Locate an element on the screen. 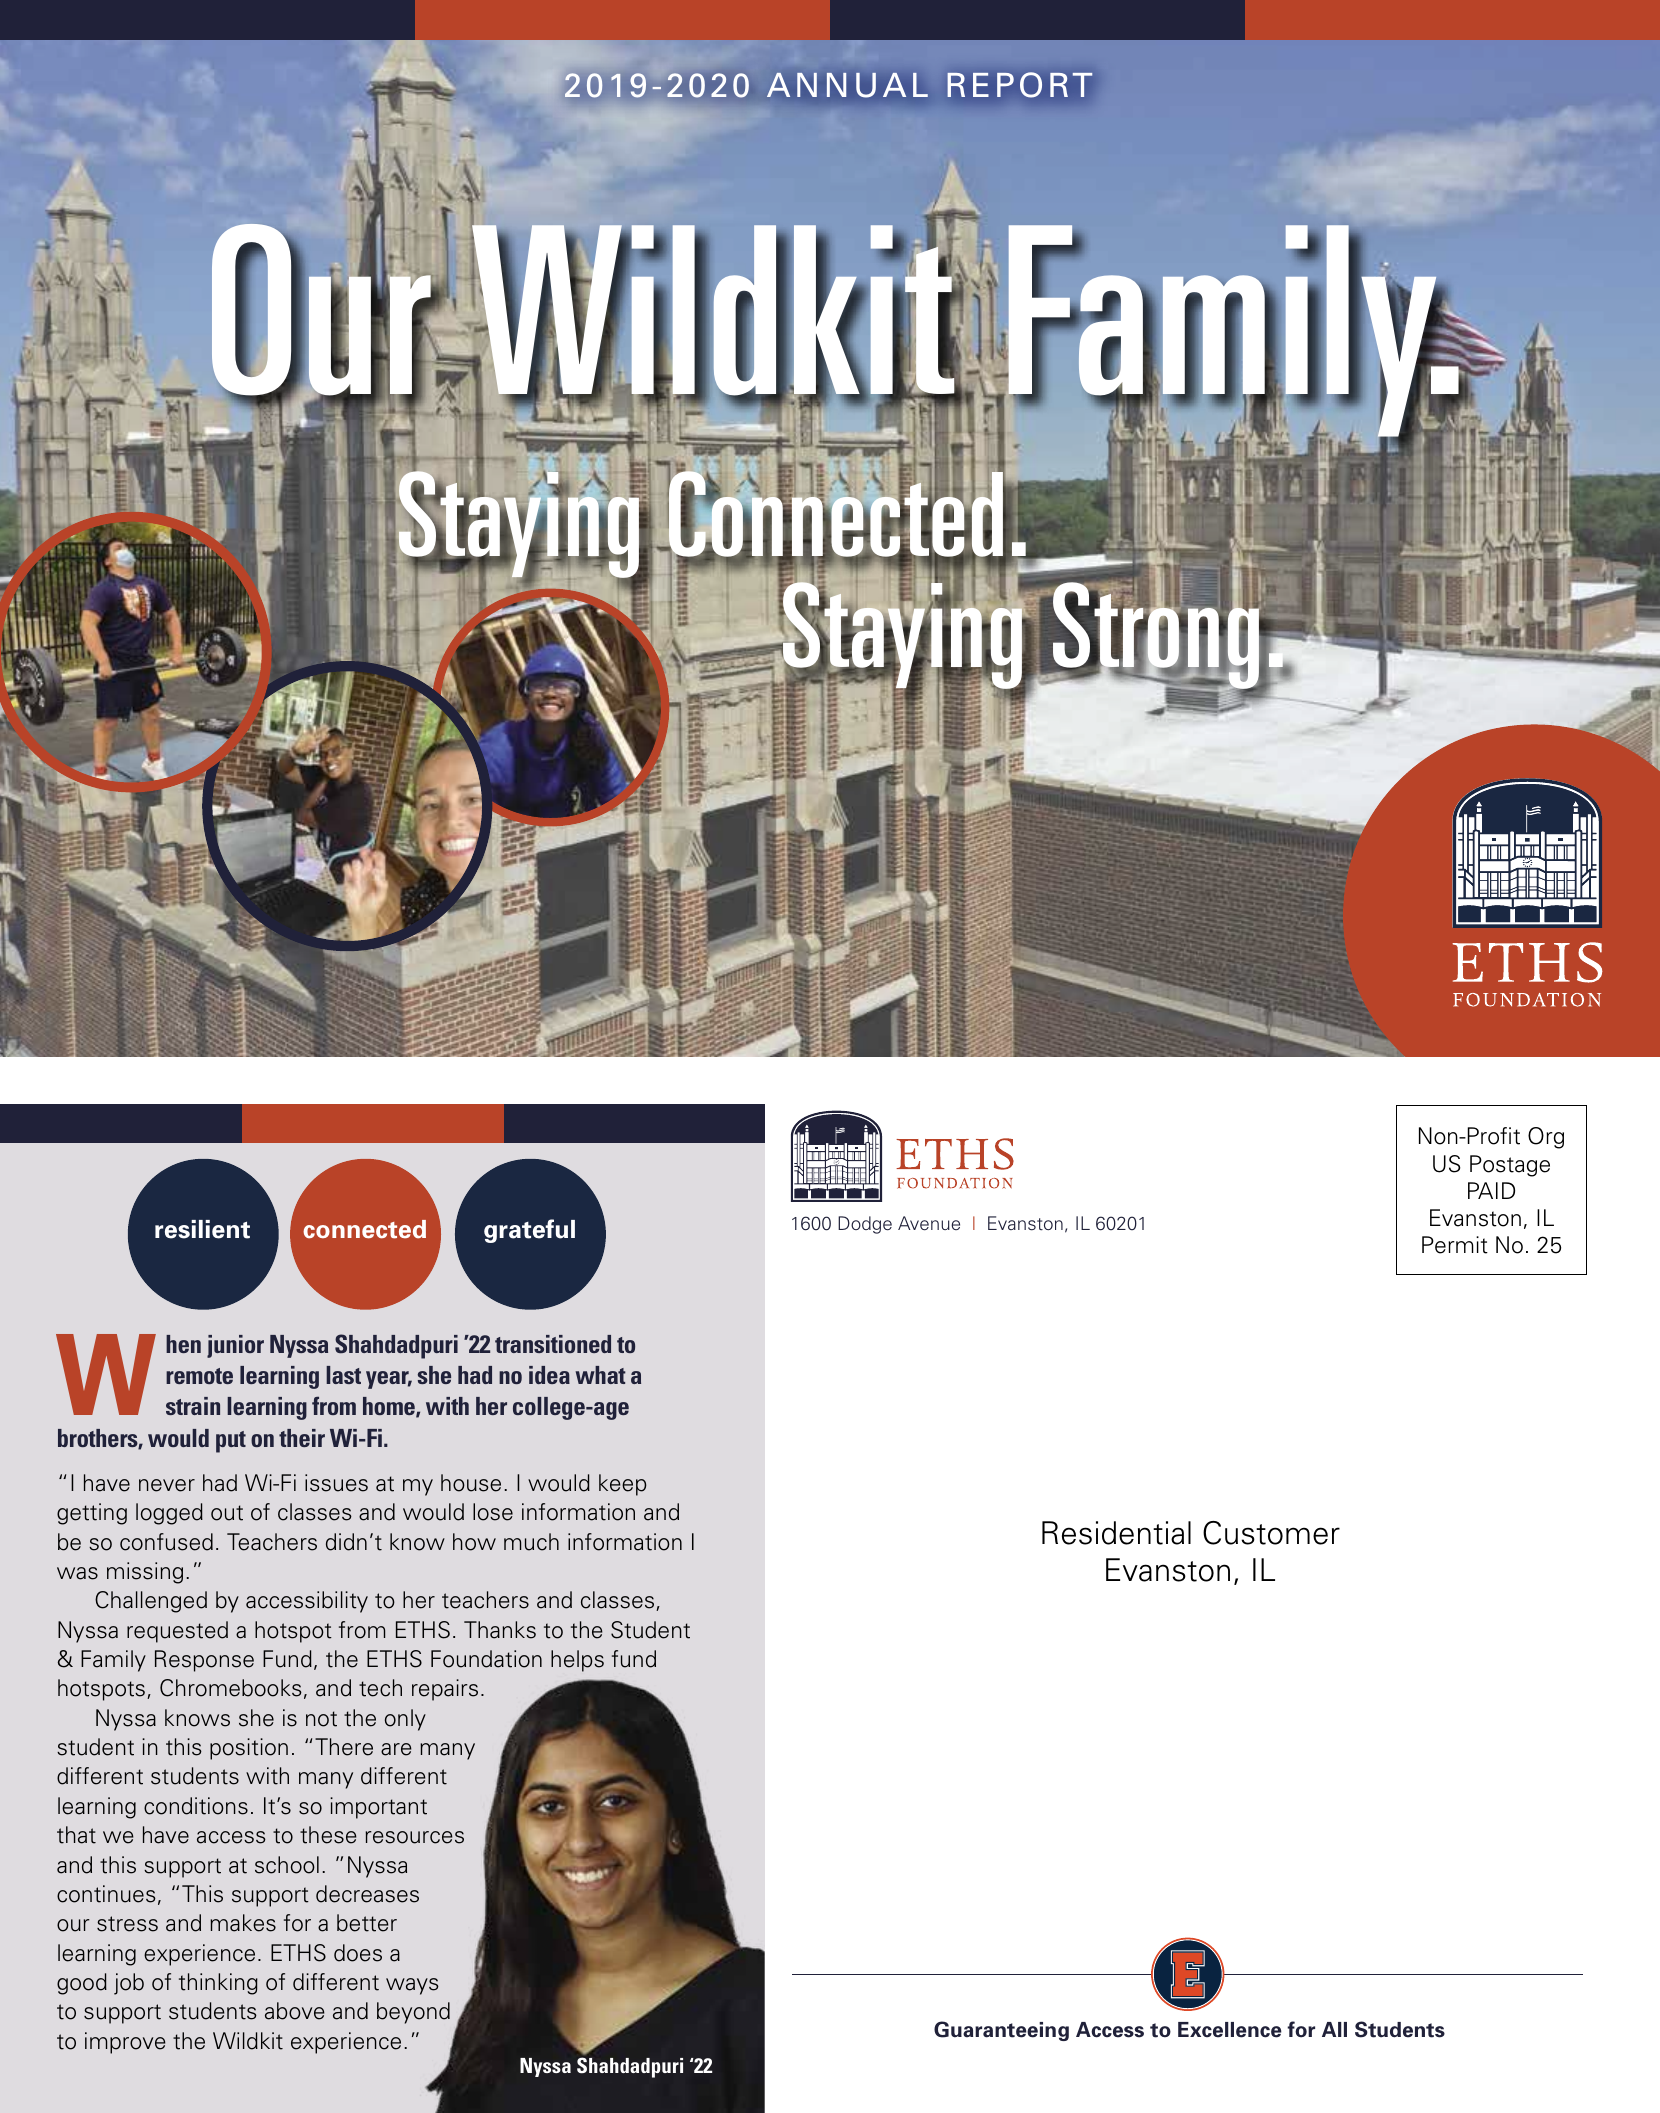 This screenshot has width=1660, height=2113. resources is located at coordinates (414, 1837).
